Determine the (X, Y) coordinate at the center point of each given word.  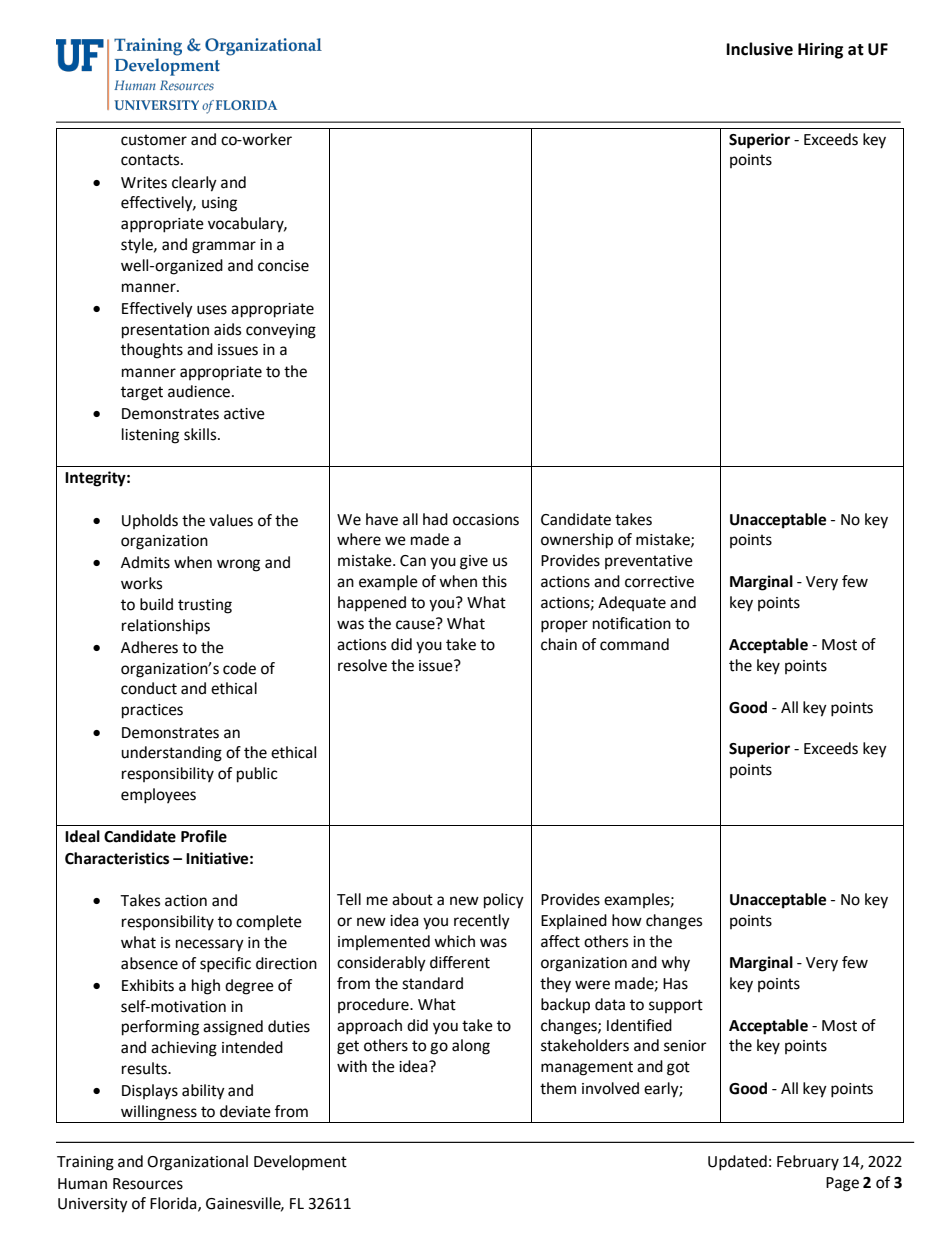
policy (504, 901)
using (219, 204)
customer (154, 140)
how (627, 920)
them (558, 1088)
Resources (148, 1184)
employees (158, 796)
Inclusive (759, 49)
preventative (649, 562)
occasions (486, 520)
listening (150, 436)
